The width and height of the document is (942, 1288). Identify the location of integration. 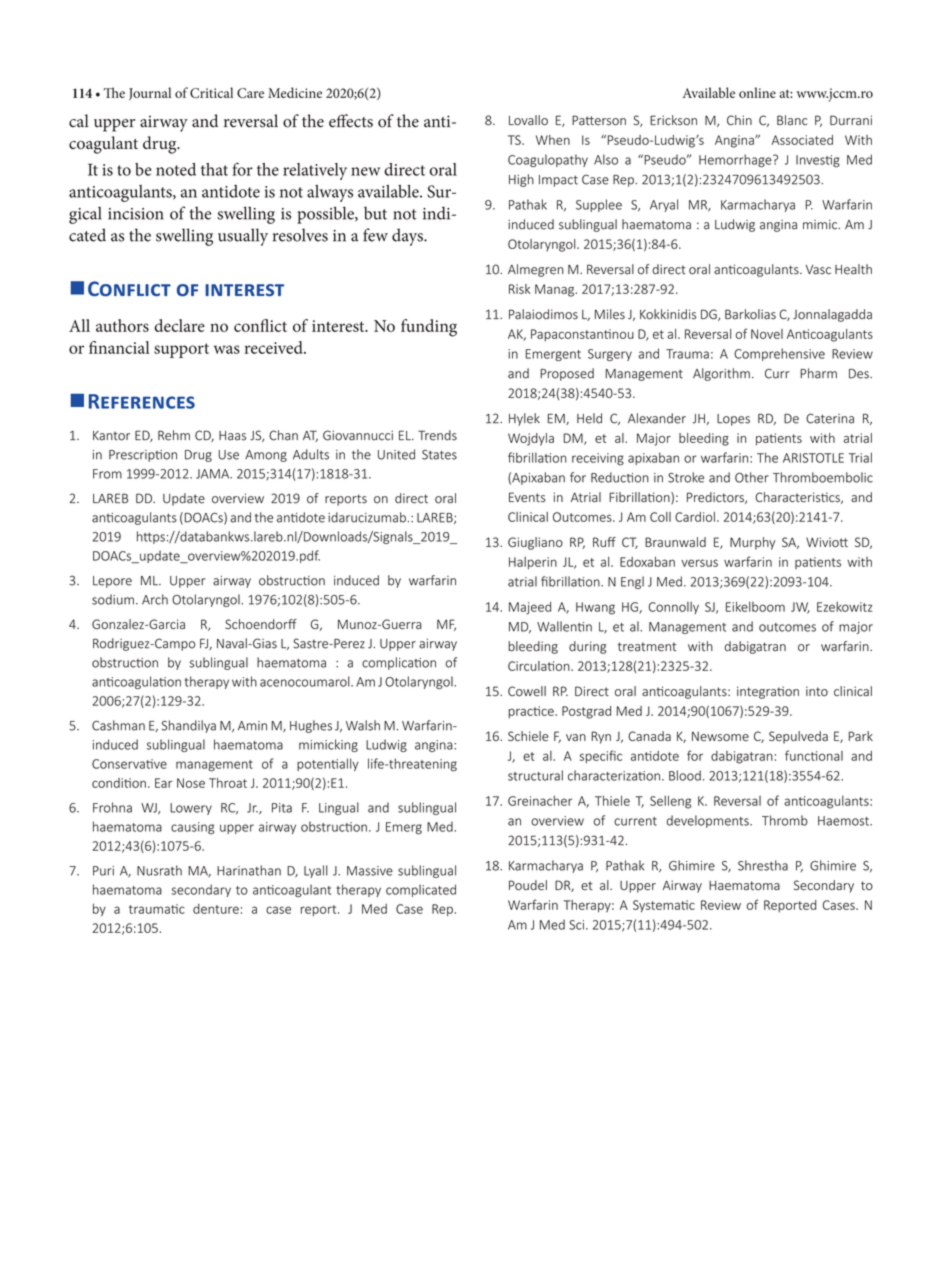
(768, 692).
